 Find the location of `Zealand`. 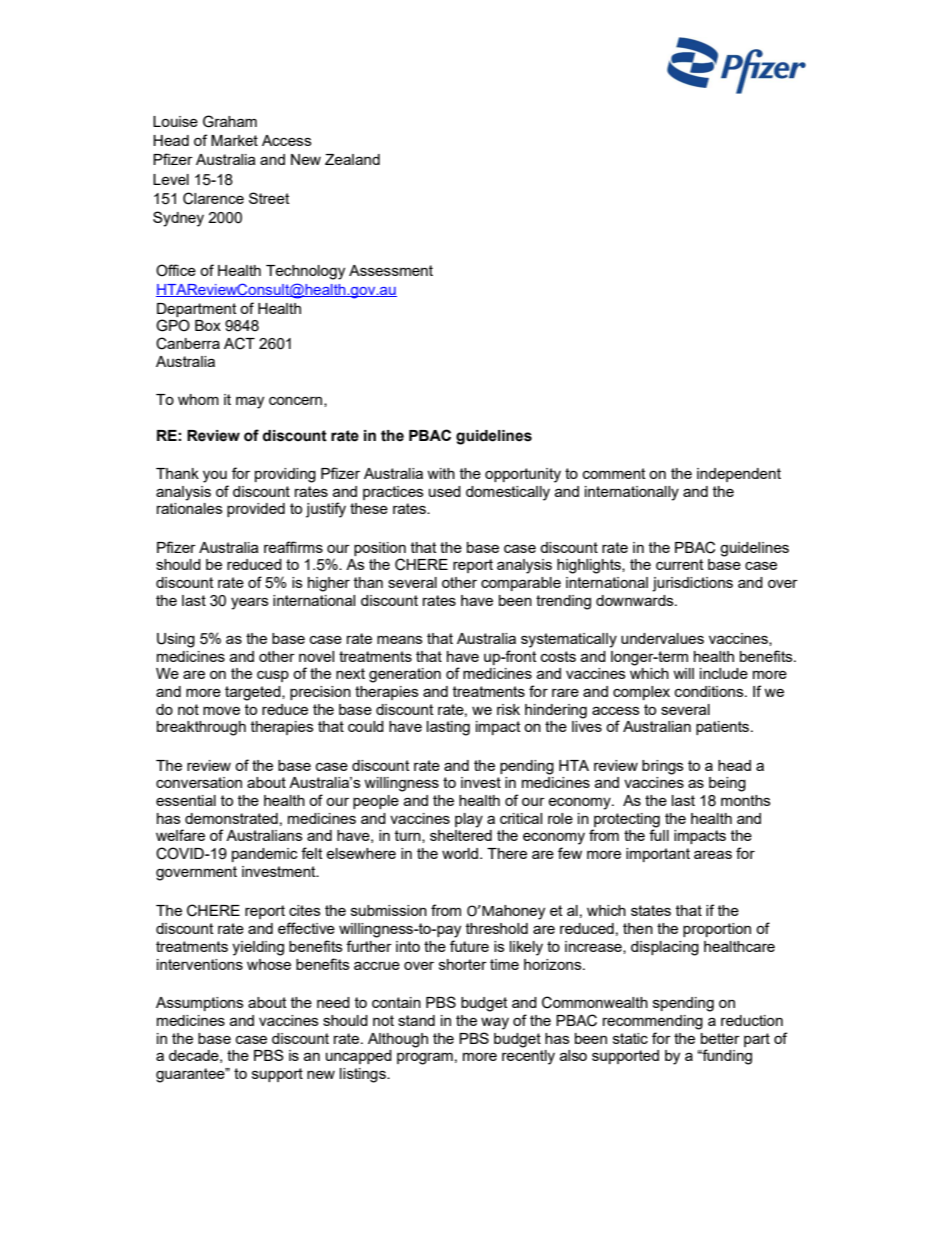

Zealand is located at coordinates (352, 159).
